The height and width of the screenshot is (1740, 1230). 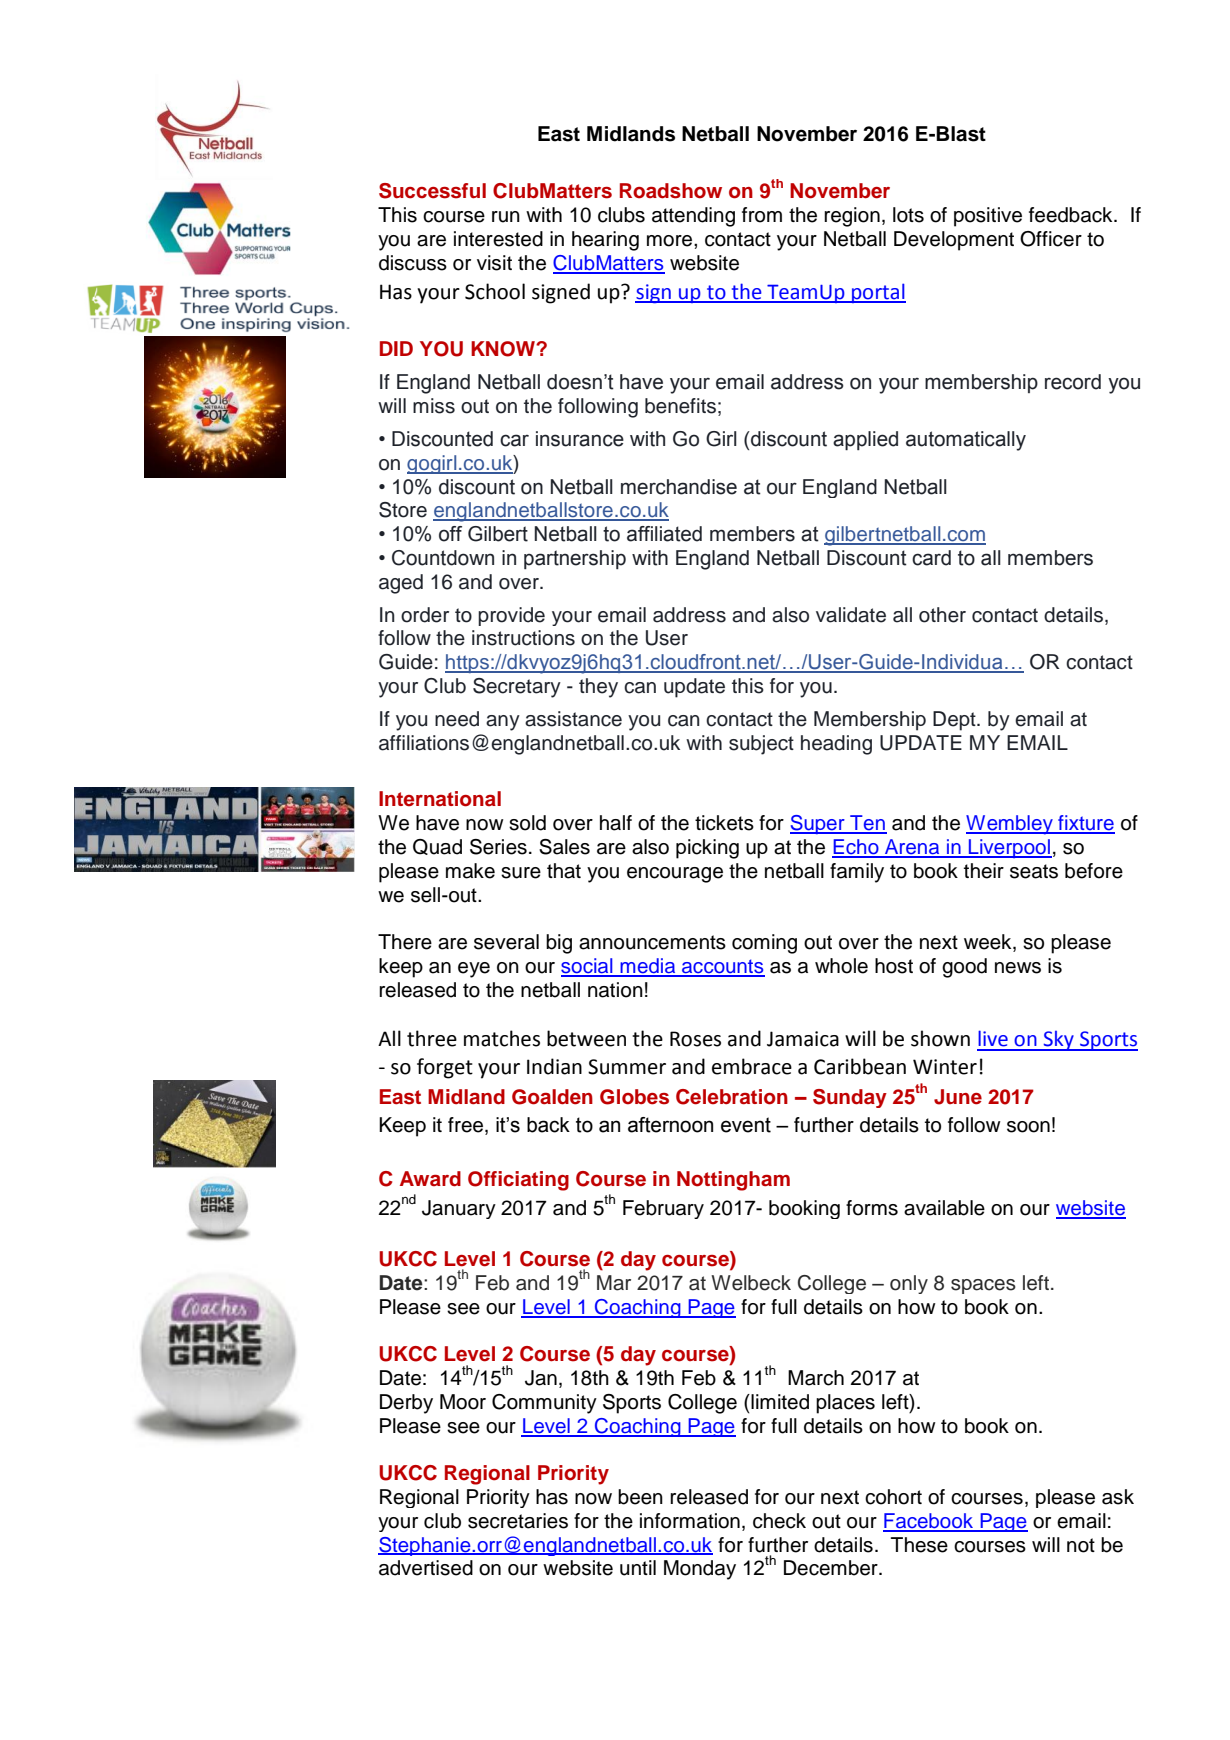 I want to click on Officer, so click(x=1051, y=239).
